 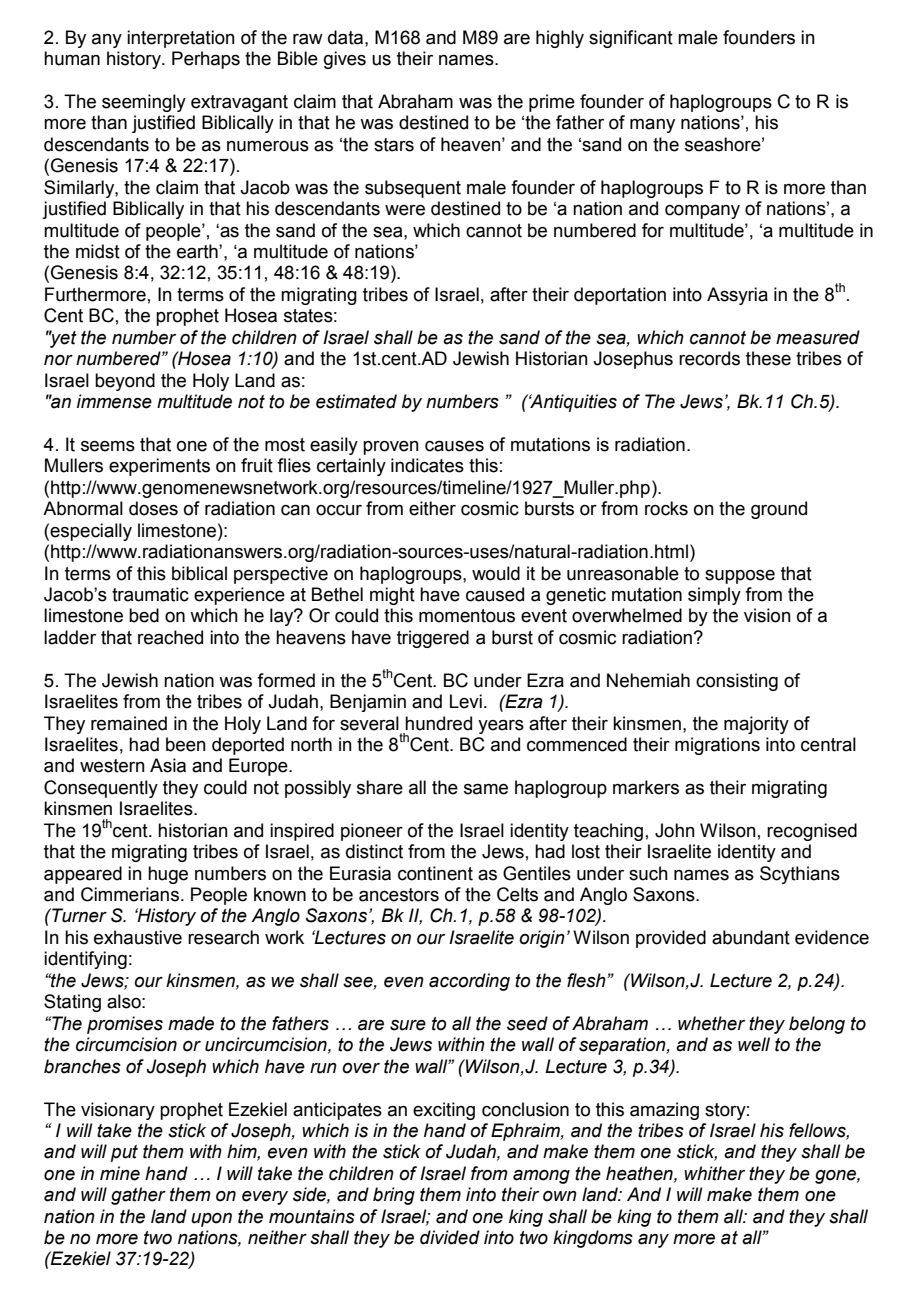 I want to click on gather, so click(x=138, y=1196).
